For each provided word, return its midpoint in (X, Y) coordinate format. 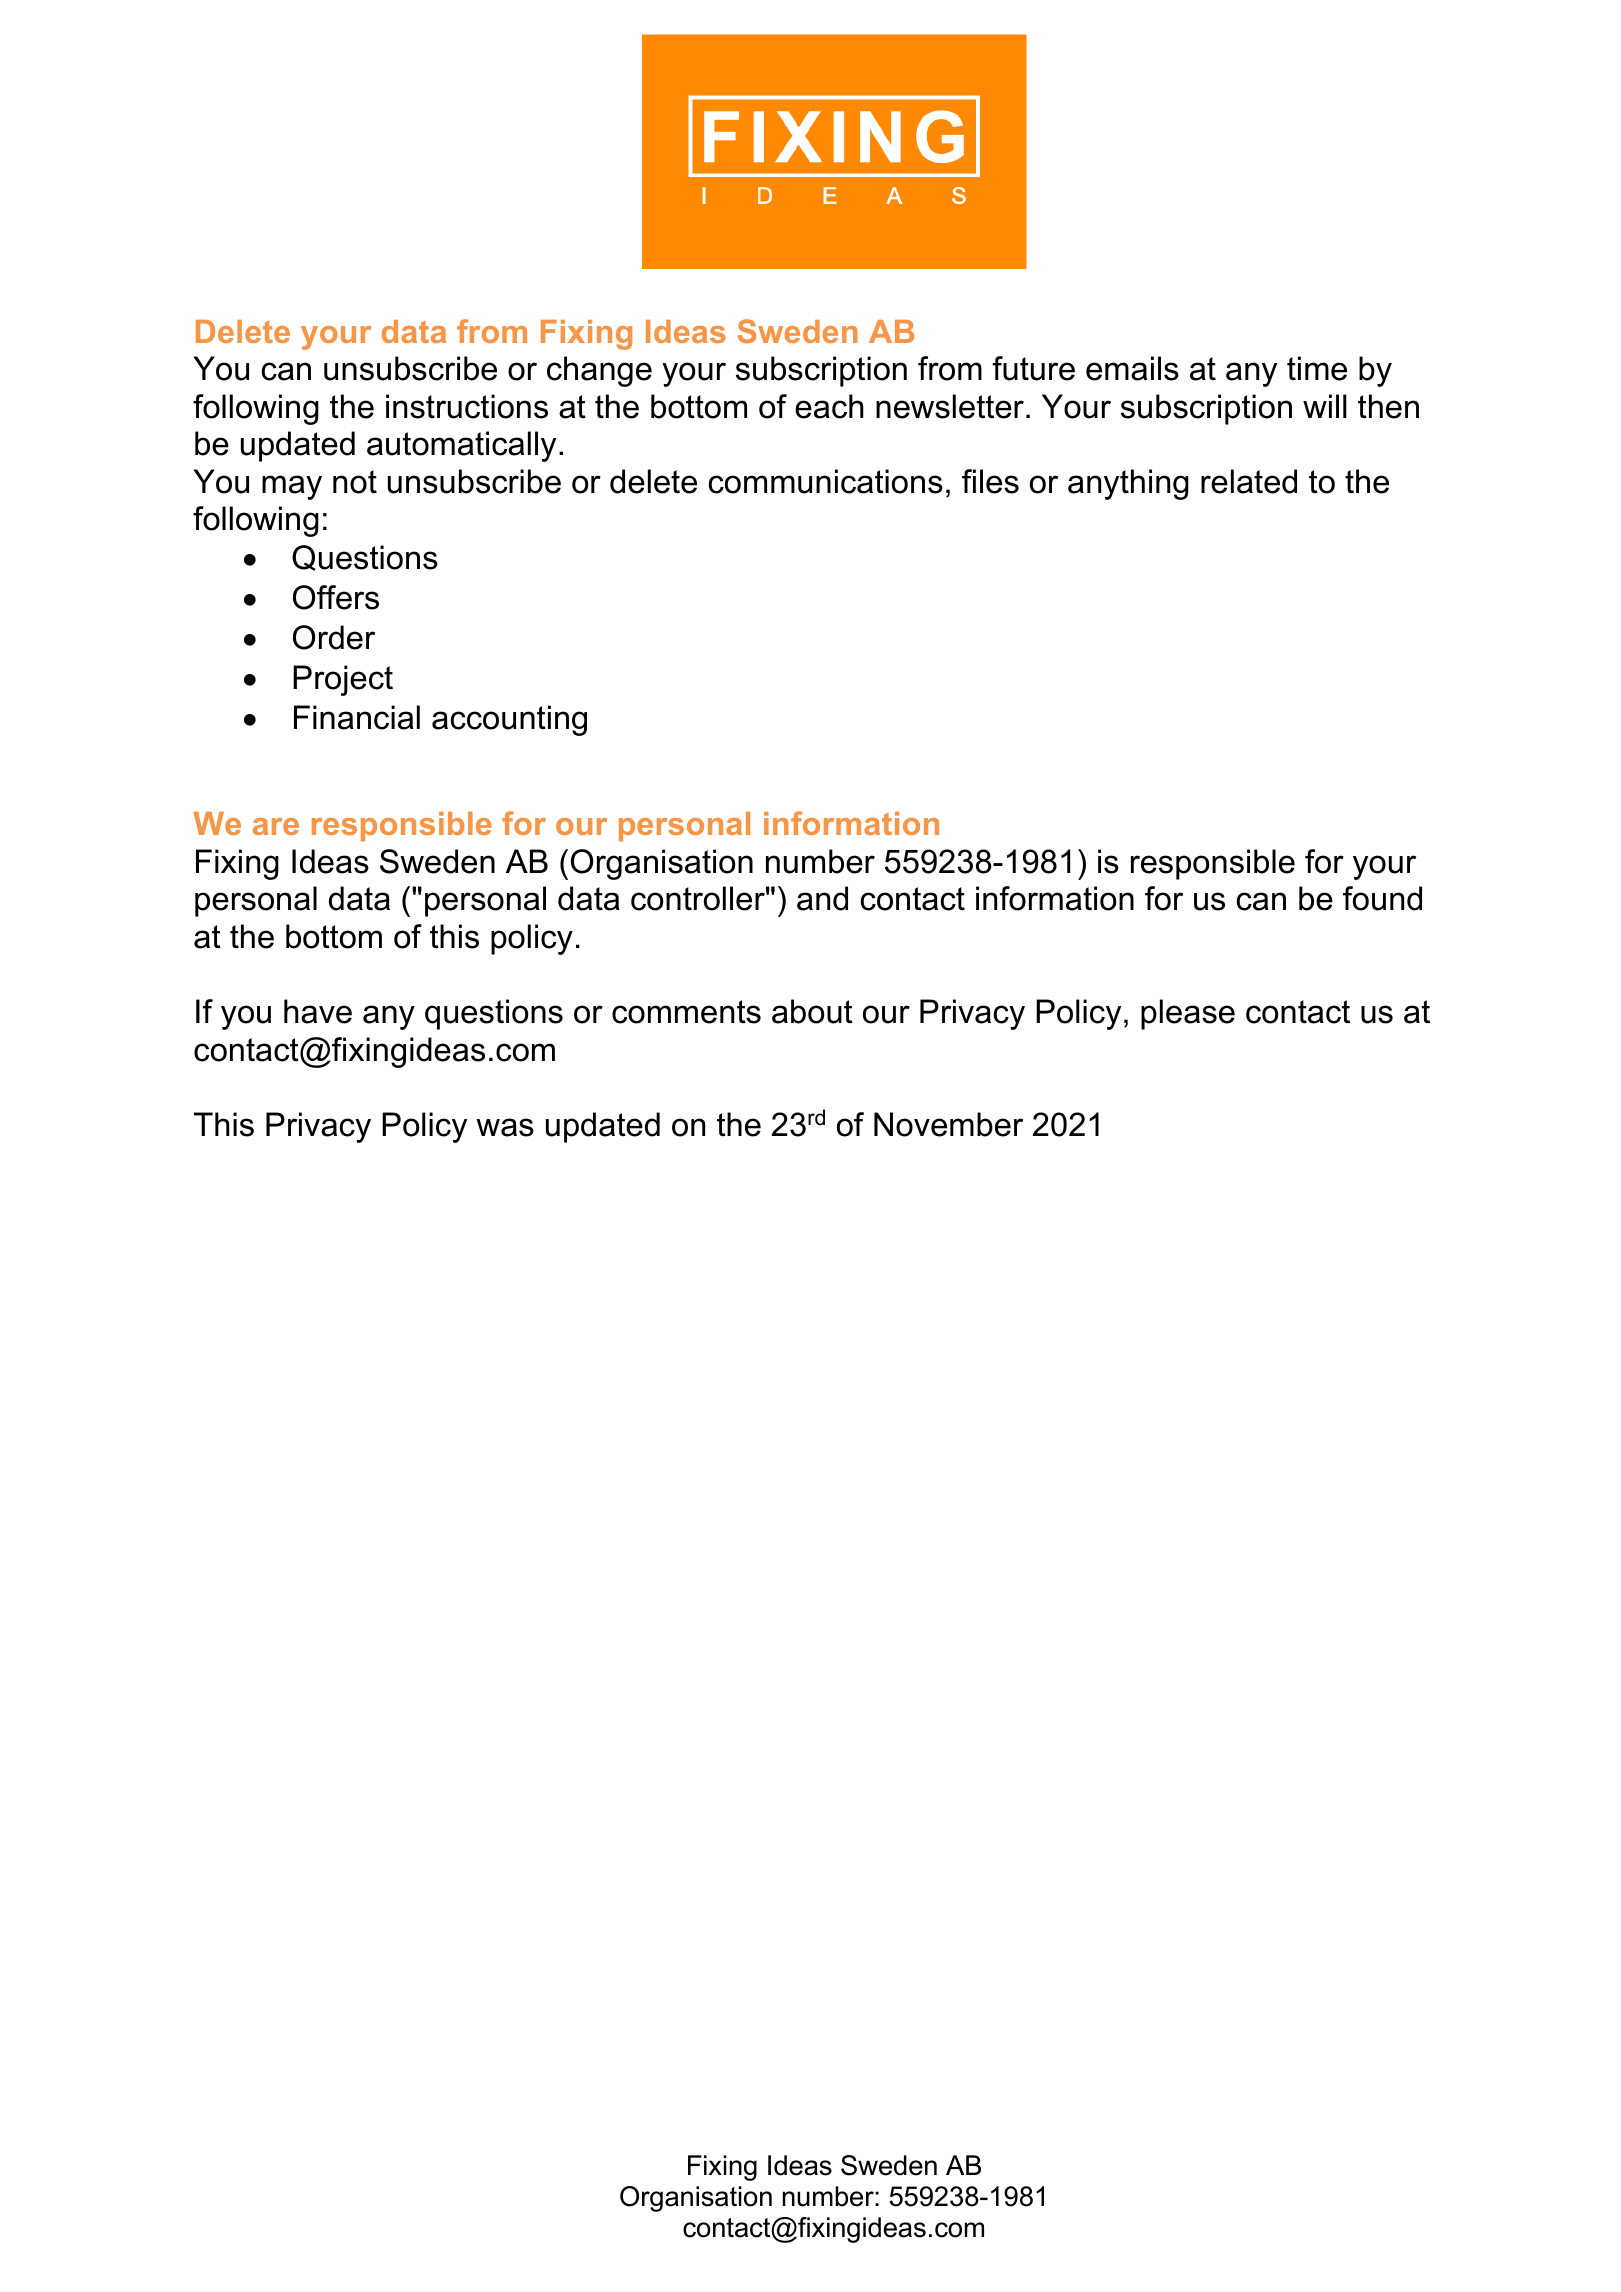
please (1188, 1014)
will (1325, 406)
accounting (509, 720)
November (948, 1124)
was (505, 1127)
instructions (467, 406)
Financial (357, 717)
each (829, 406)
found (1382, 898)
